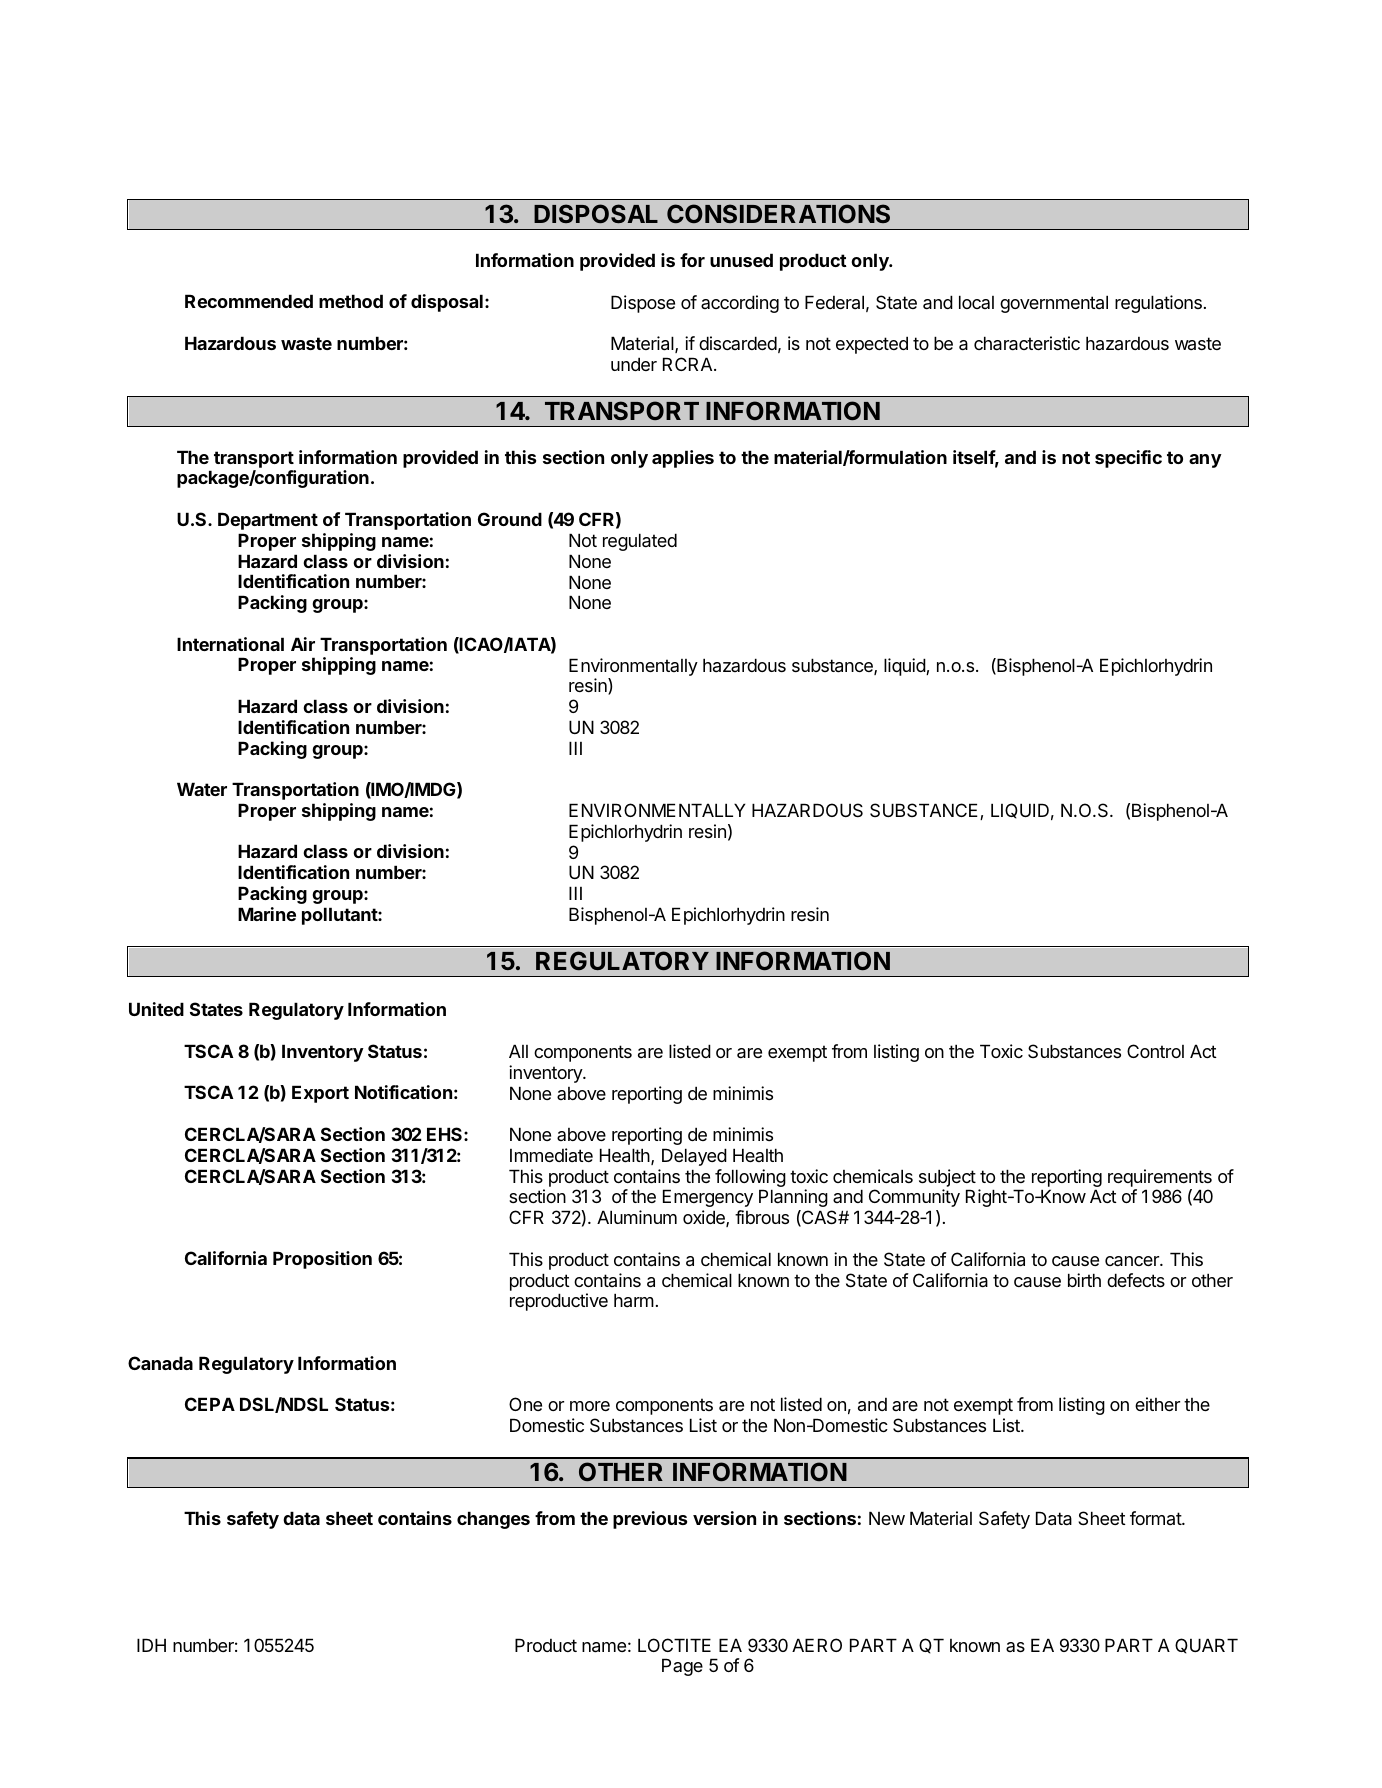 The height and width of the screenshot is (1788, 1382). Describe the element at coordinates (1084, 1280) in the screenshot. I see `birth` at that location.
